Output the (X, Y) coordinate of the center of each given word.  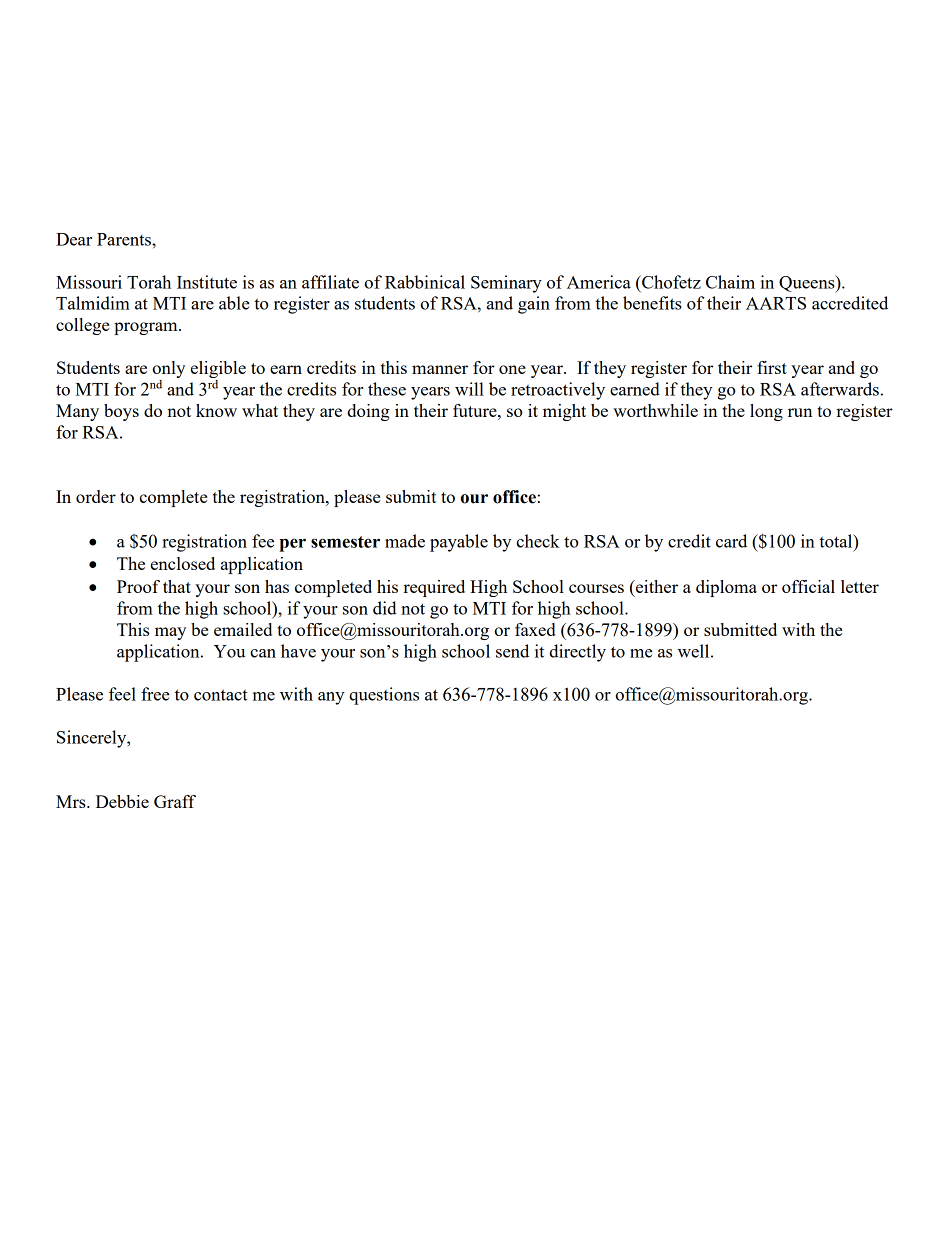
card (731, 541)
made (405, 541)
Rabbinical (425, 282)
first (772, 367)
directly (577, 653)
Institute (207, 282)
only (168, 371)
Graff (175, 801)
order (96, 496)
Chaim (730, 282)
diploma (726, 588)
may (170, 633)
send (512, 651)
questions (384, 696)
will (469, 389)
